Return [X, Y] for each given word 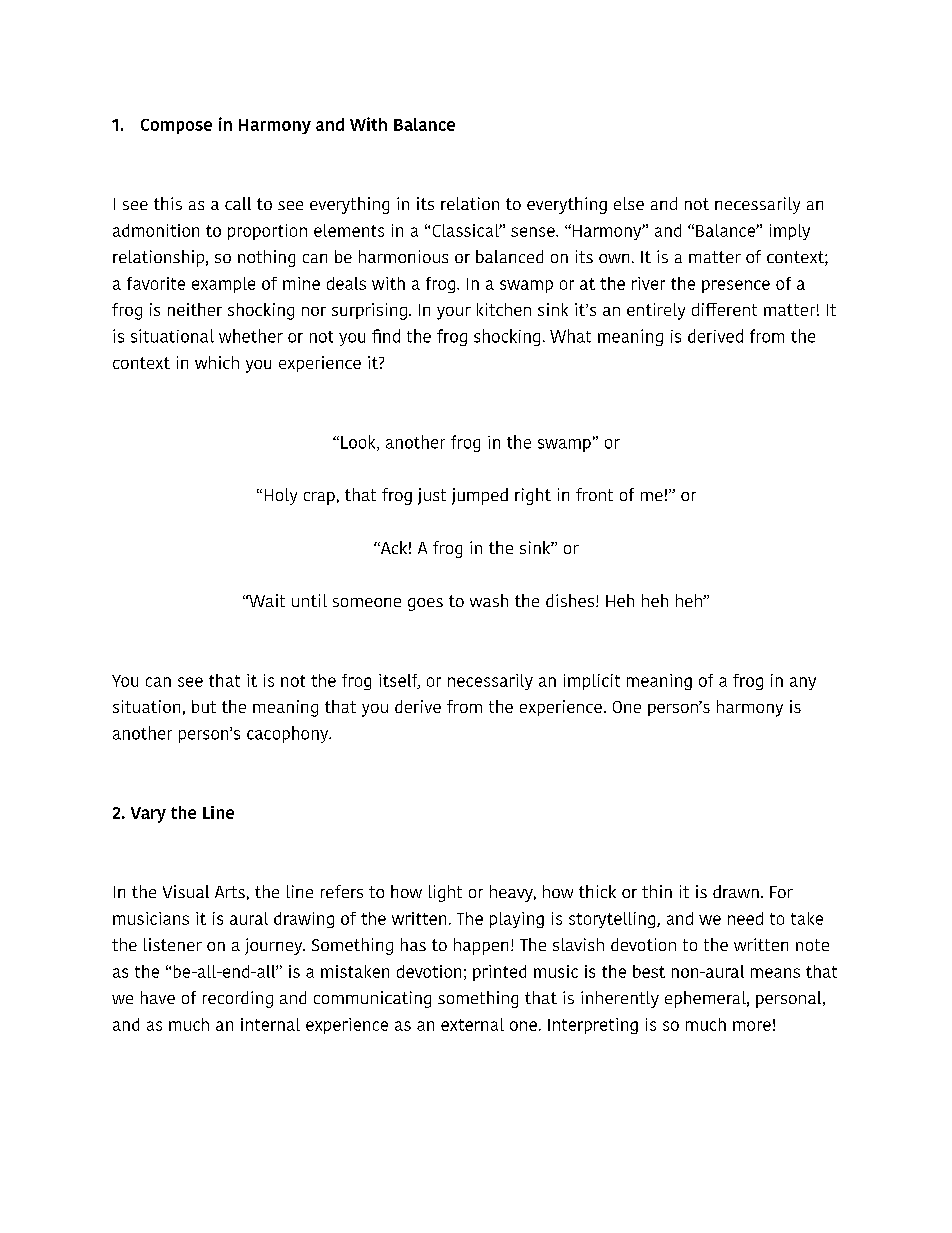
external [472, 1024]
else [629, 203]
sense [534, 232]
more [752, 1026]
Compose [176, 126]
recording [238, 999]
